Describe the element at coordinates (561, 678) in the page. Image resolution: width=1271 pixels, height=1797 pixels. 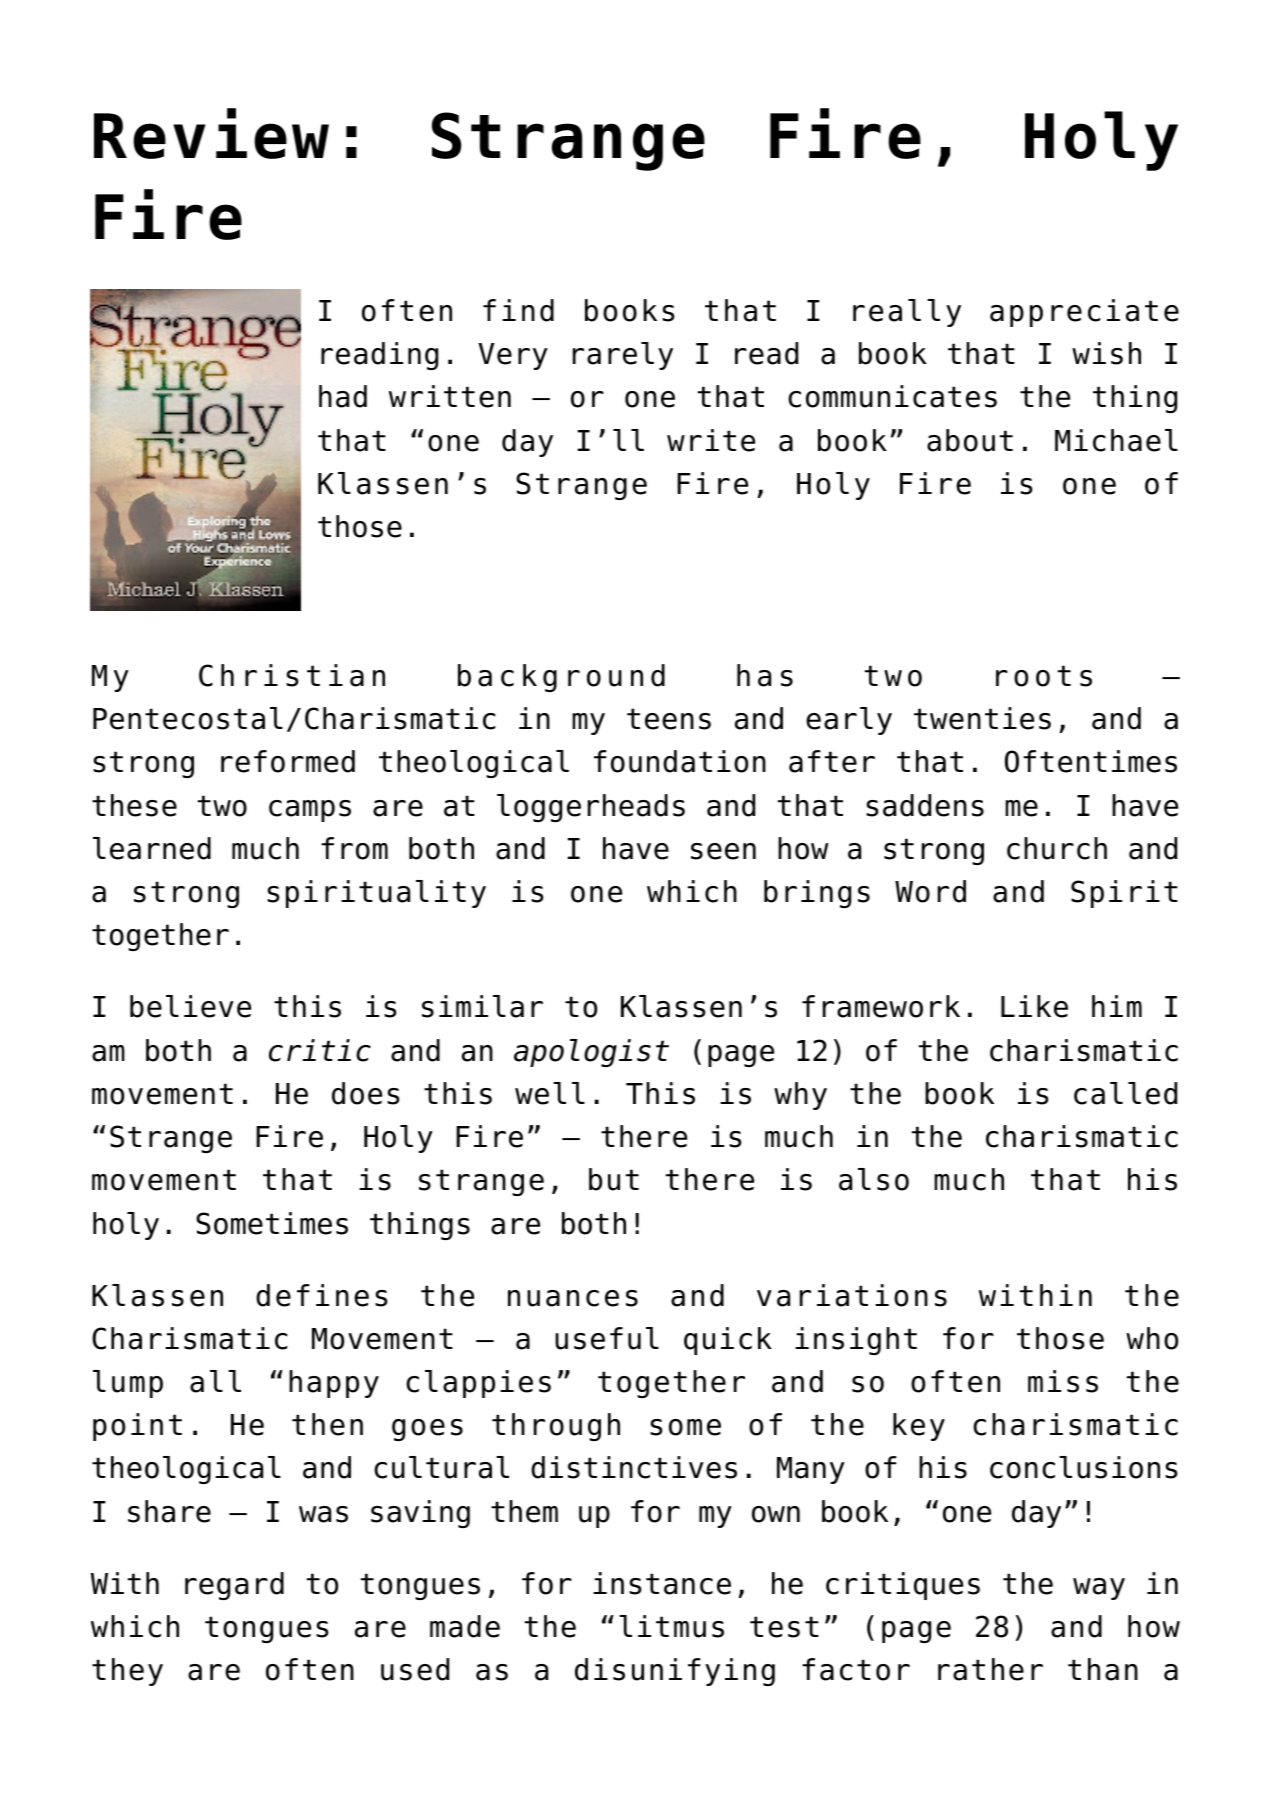
I see `background` at that location.
